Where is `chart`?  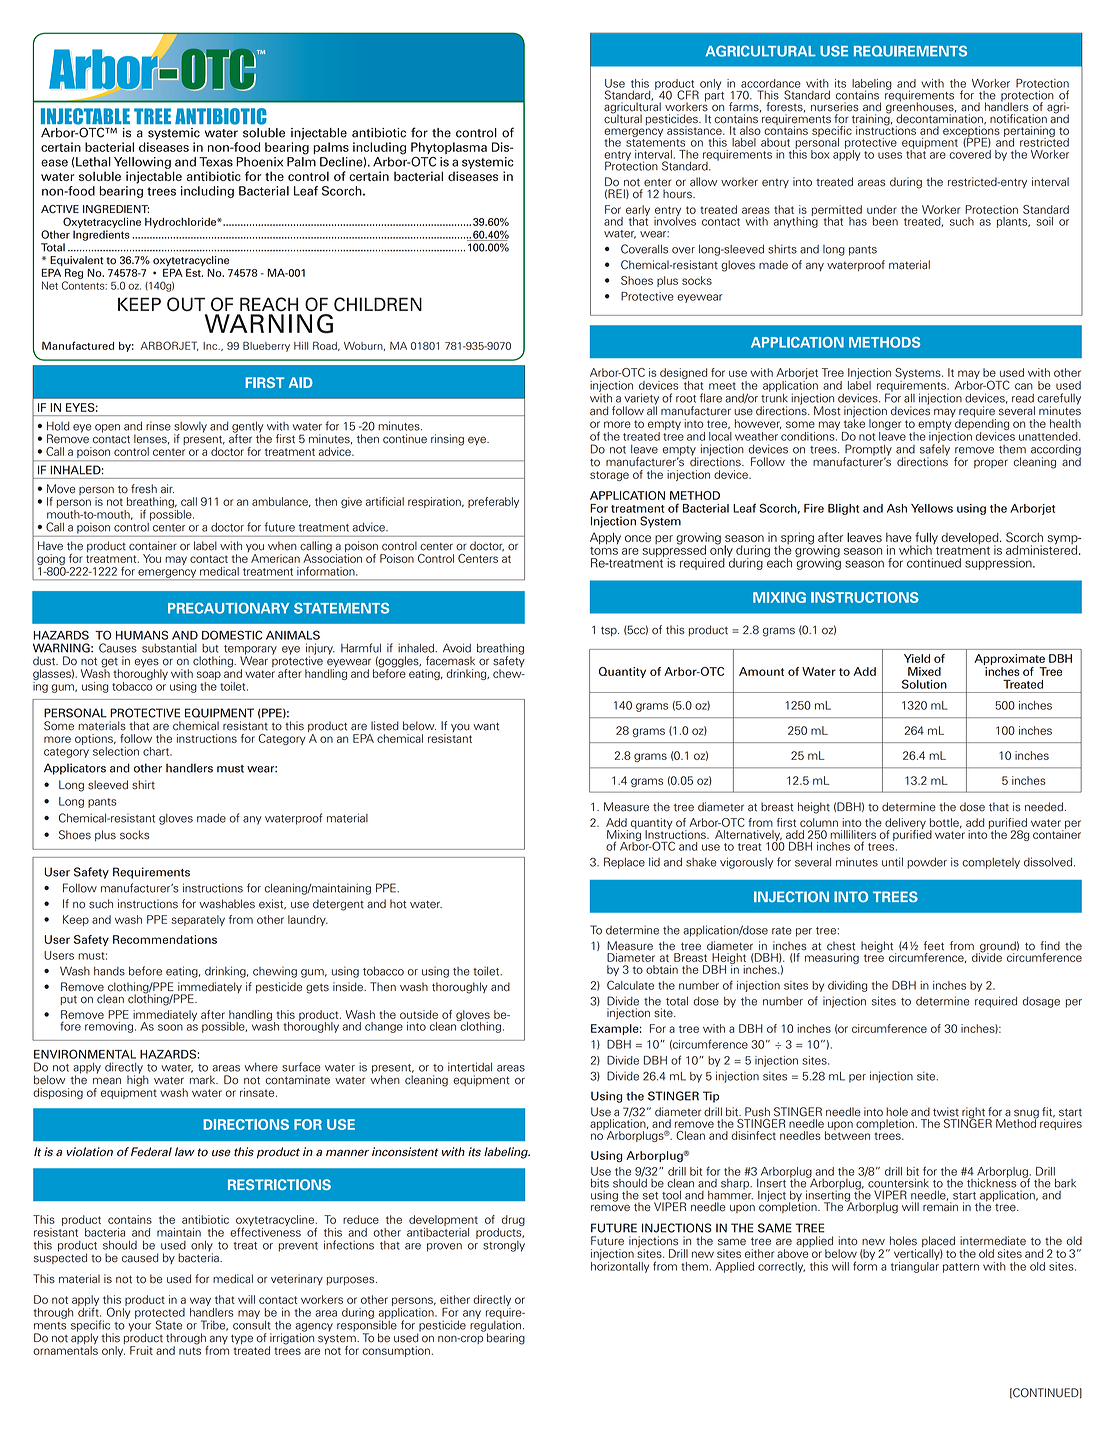
chart is located at coordinates (157, 751).
